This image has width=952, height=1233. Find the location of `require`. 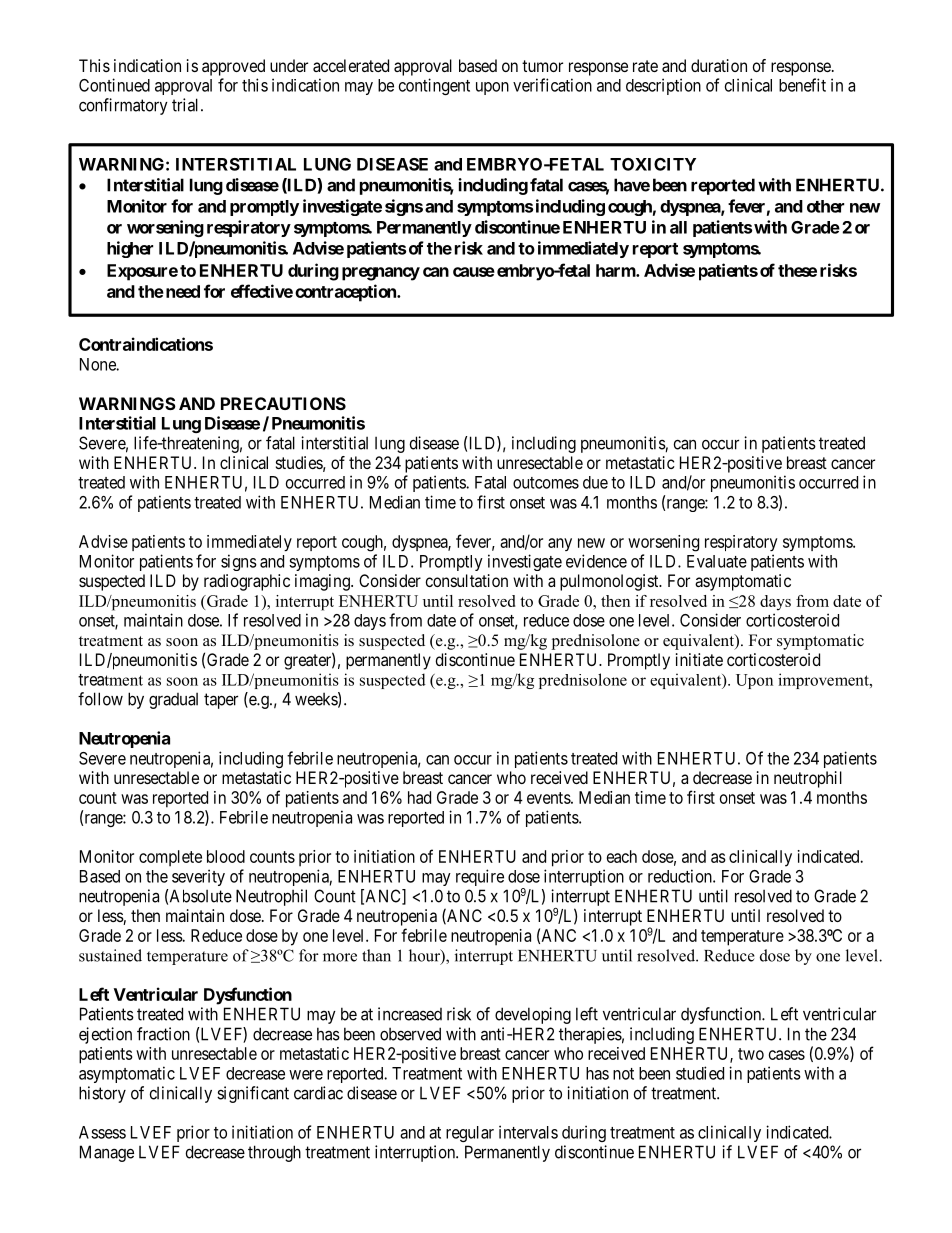

require is located at coordinates (480, 877).
